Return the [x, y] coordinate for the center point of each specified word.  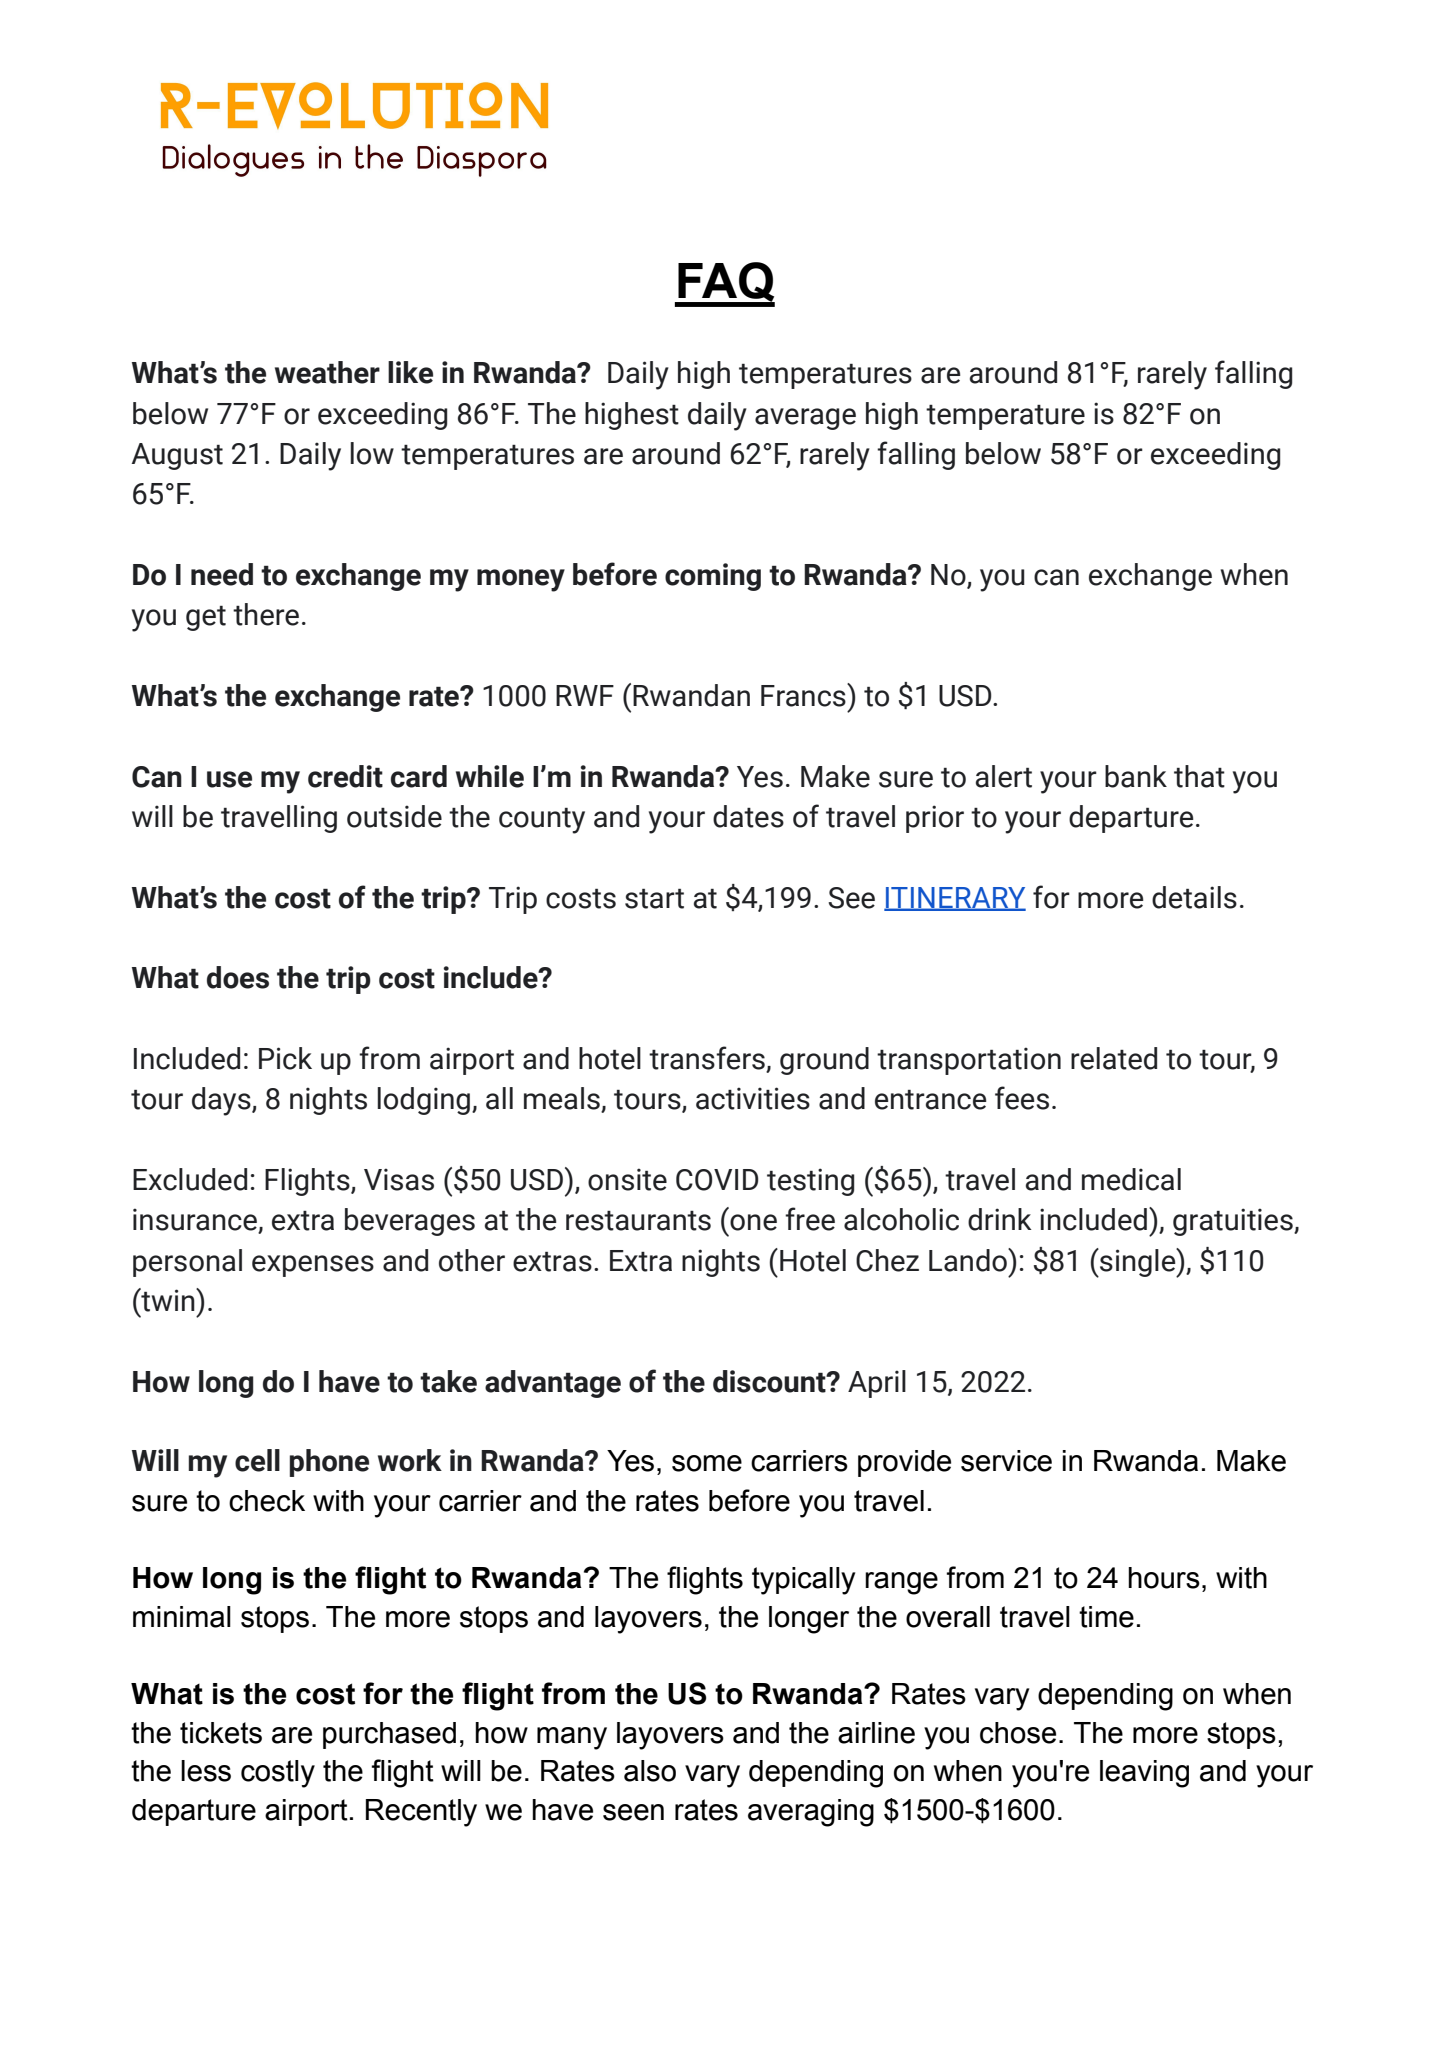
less [206, 1771]
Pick [285, 1058]
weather [327, 372]
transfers [708, 1059]
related [1114, 1058]
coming [713, 577]
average [805, 419]
